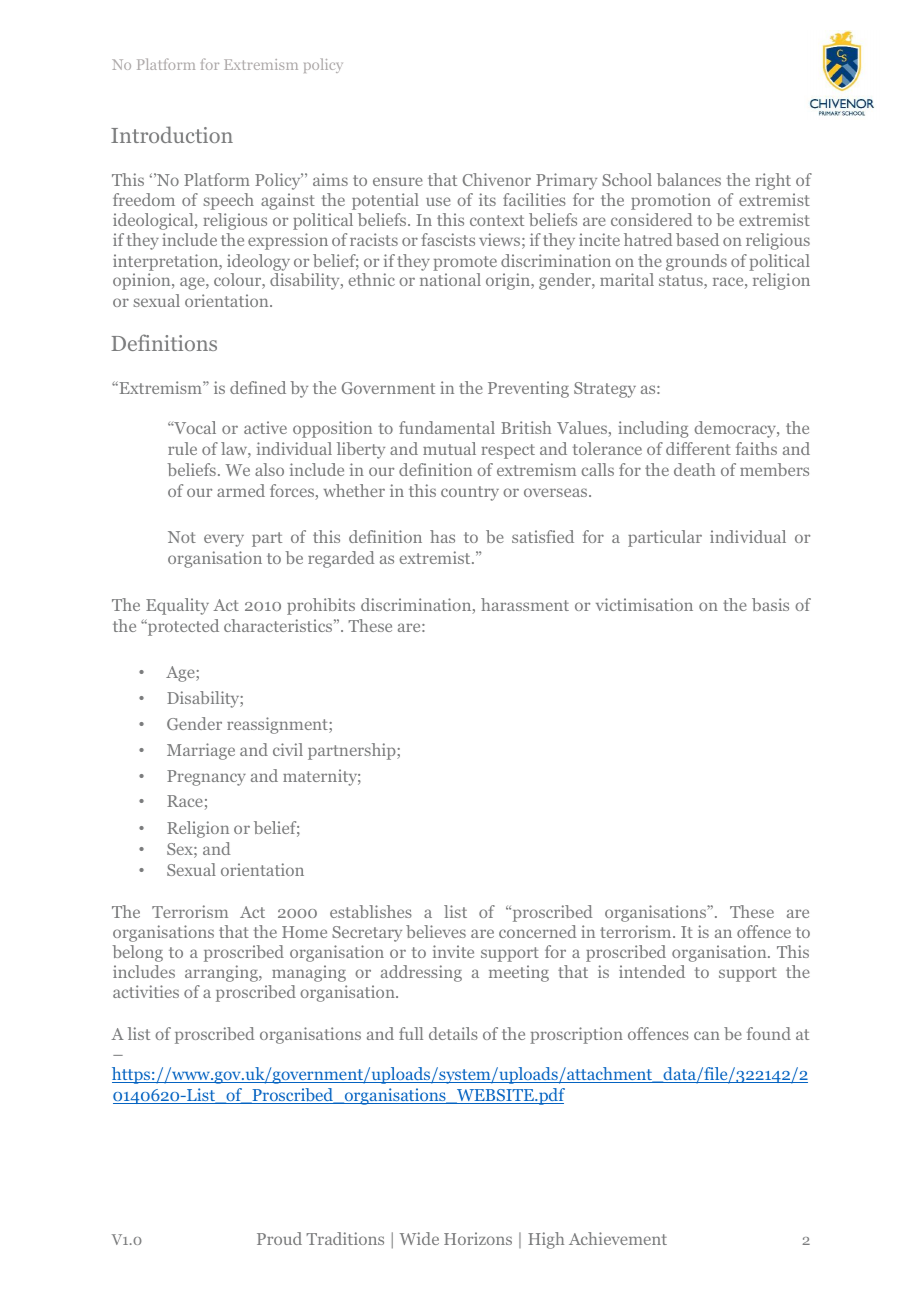 The height and width of the page is (1308, 924). Describe the element at coordinates (279, 1238) in the page. I see `Proud` at that location.
